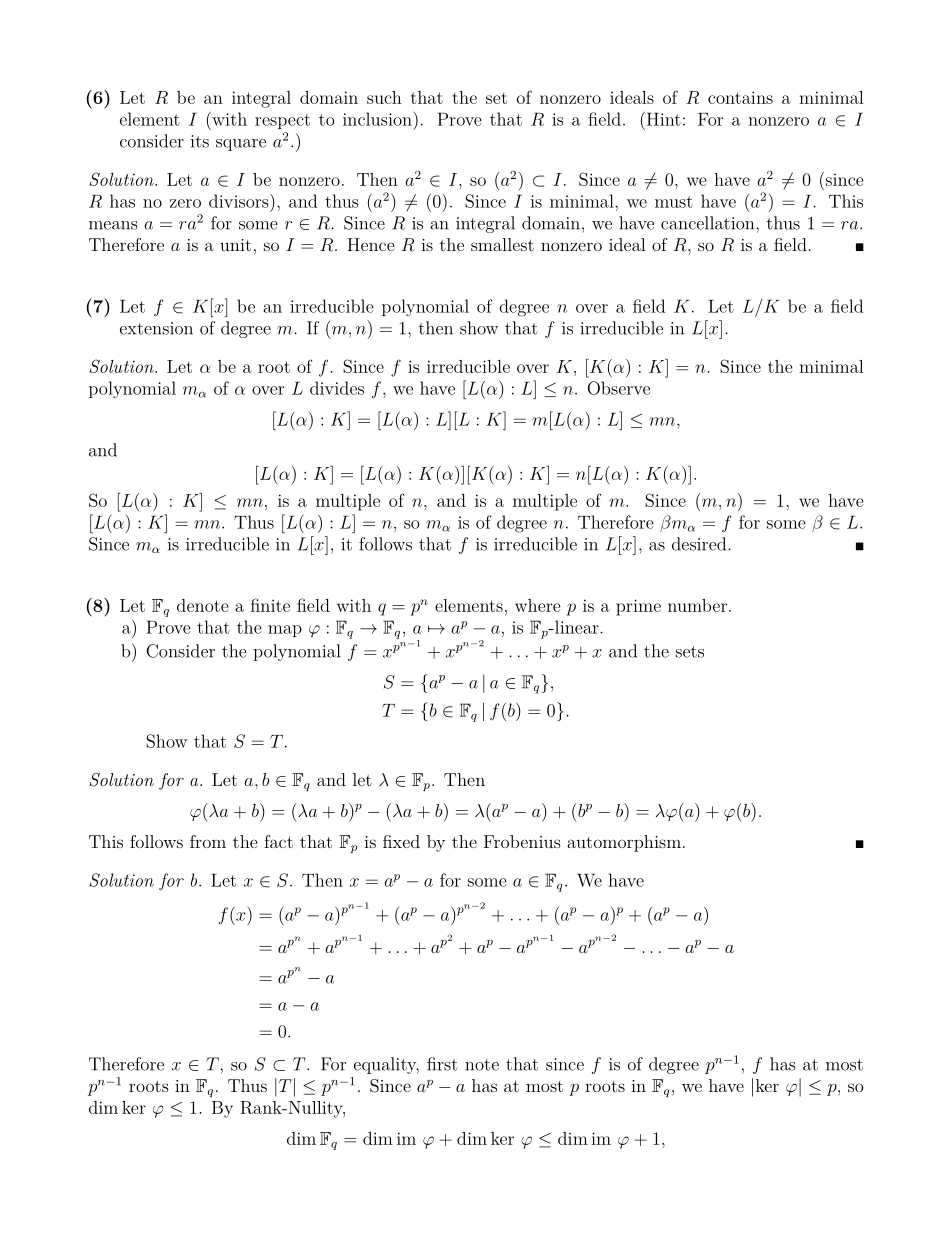 Image resolution: width=952 pixels, height=1233 pixels. What do you see at coordinates (624, 843) in the page?
I see `automorphism` at bounding box center [624, 843].
